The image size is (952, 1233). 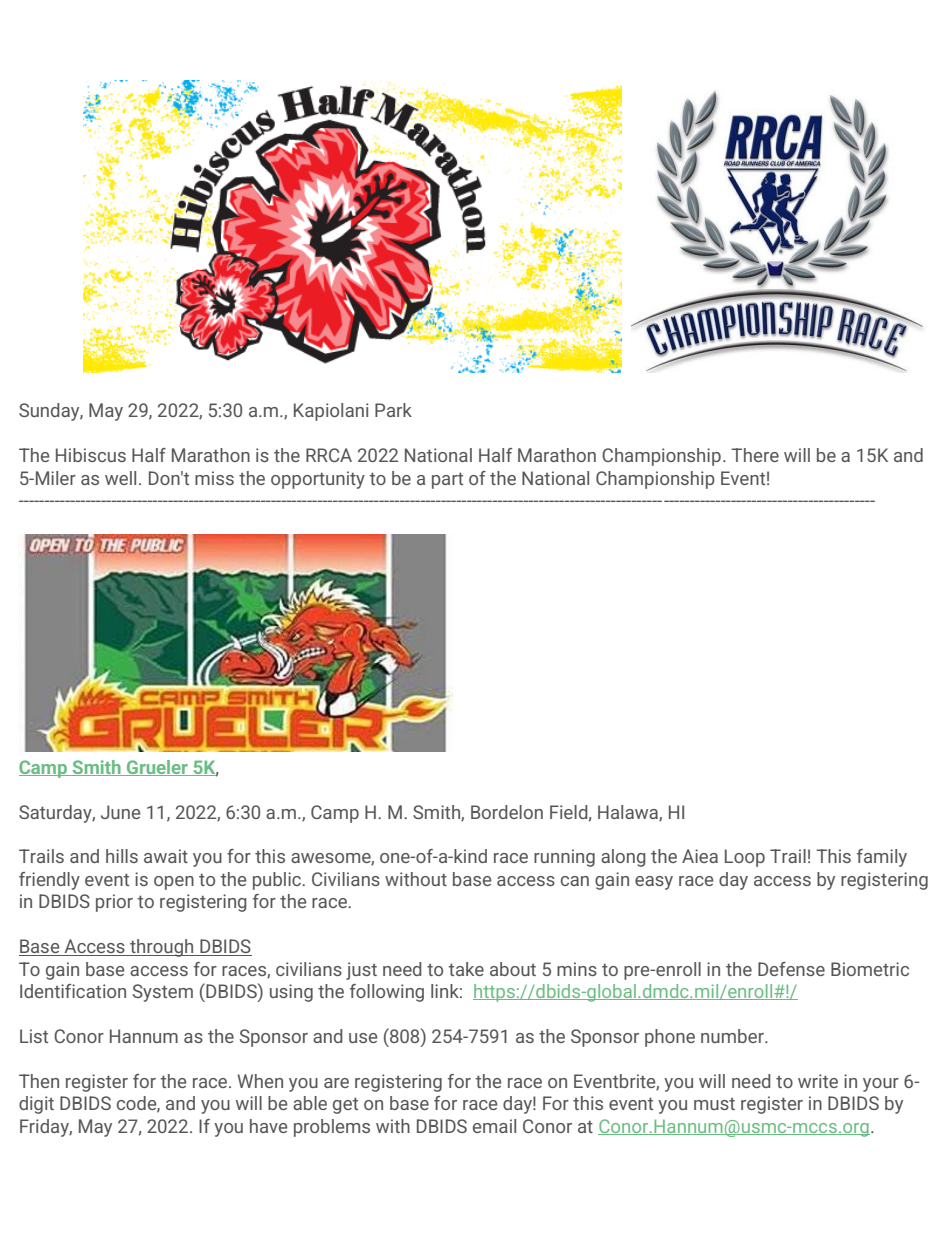 What do you see at coordinates (494, 1126) in the image?
I see `email` at bounding box center [494, 1126].
